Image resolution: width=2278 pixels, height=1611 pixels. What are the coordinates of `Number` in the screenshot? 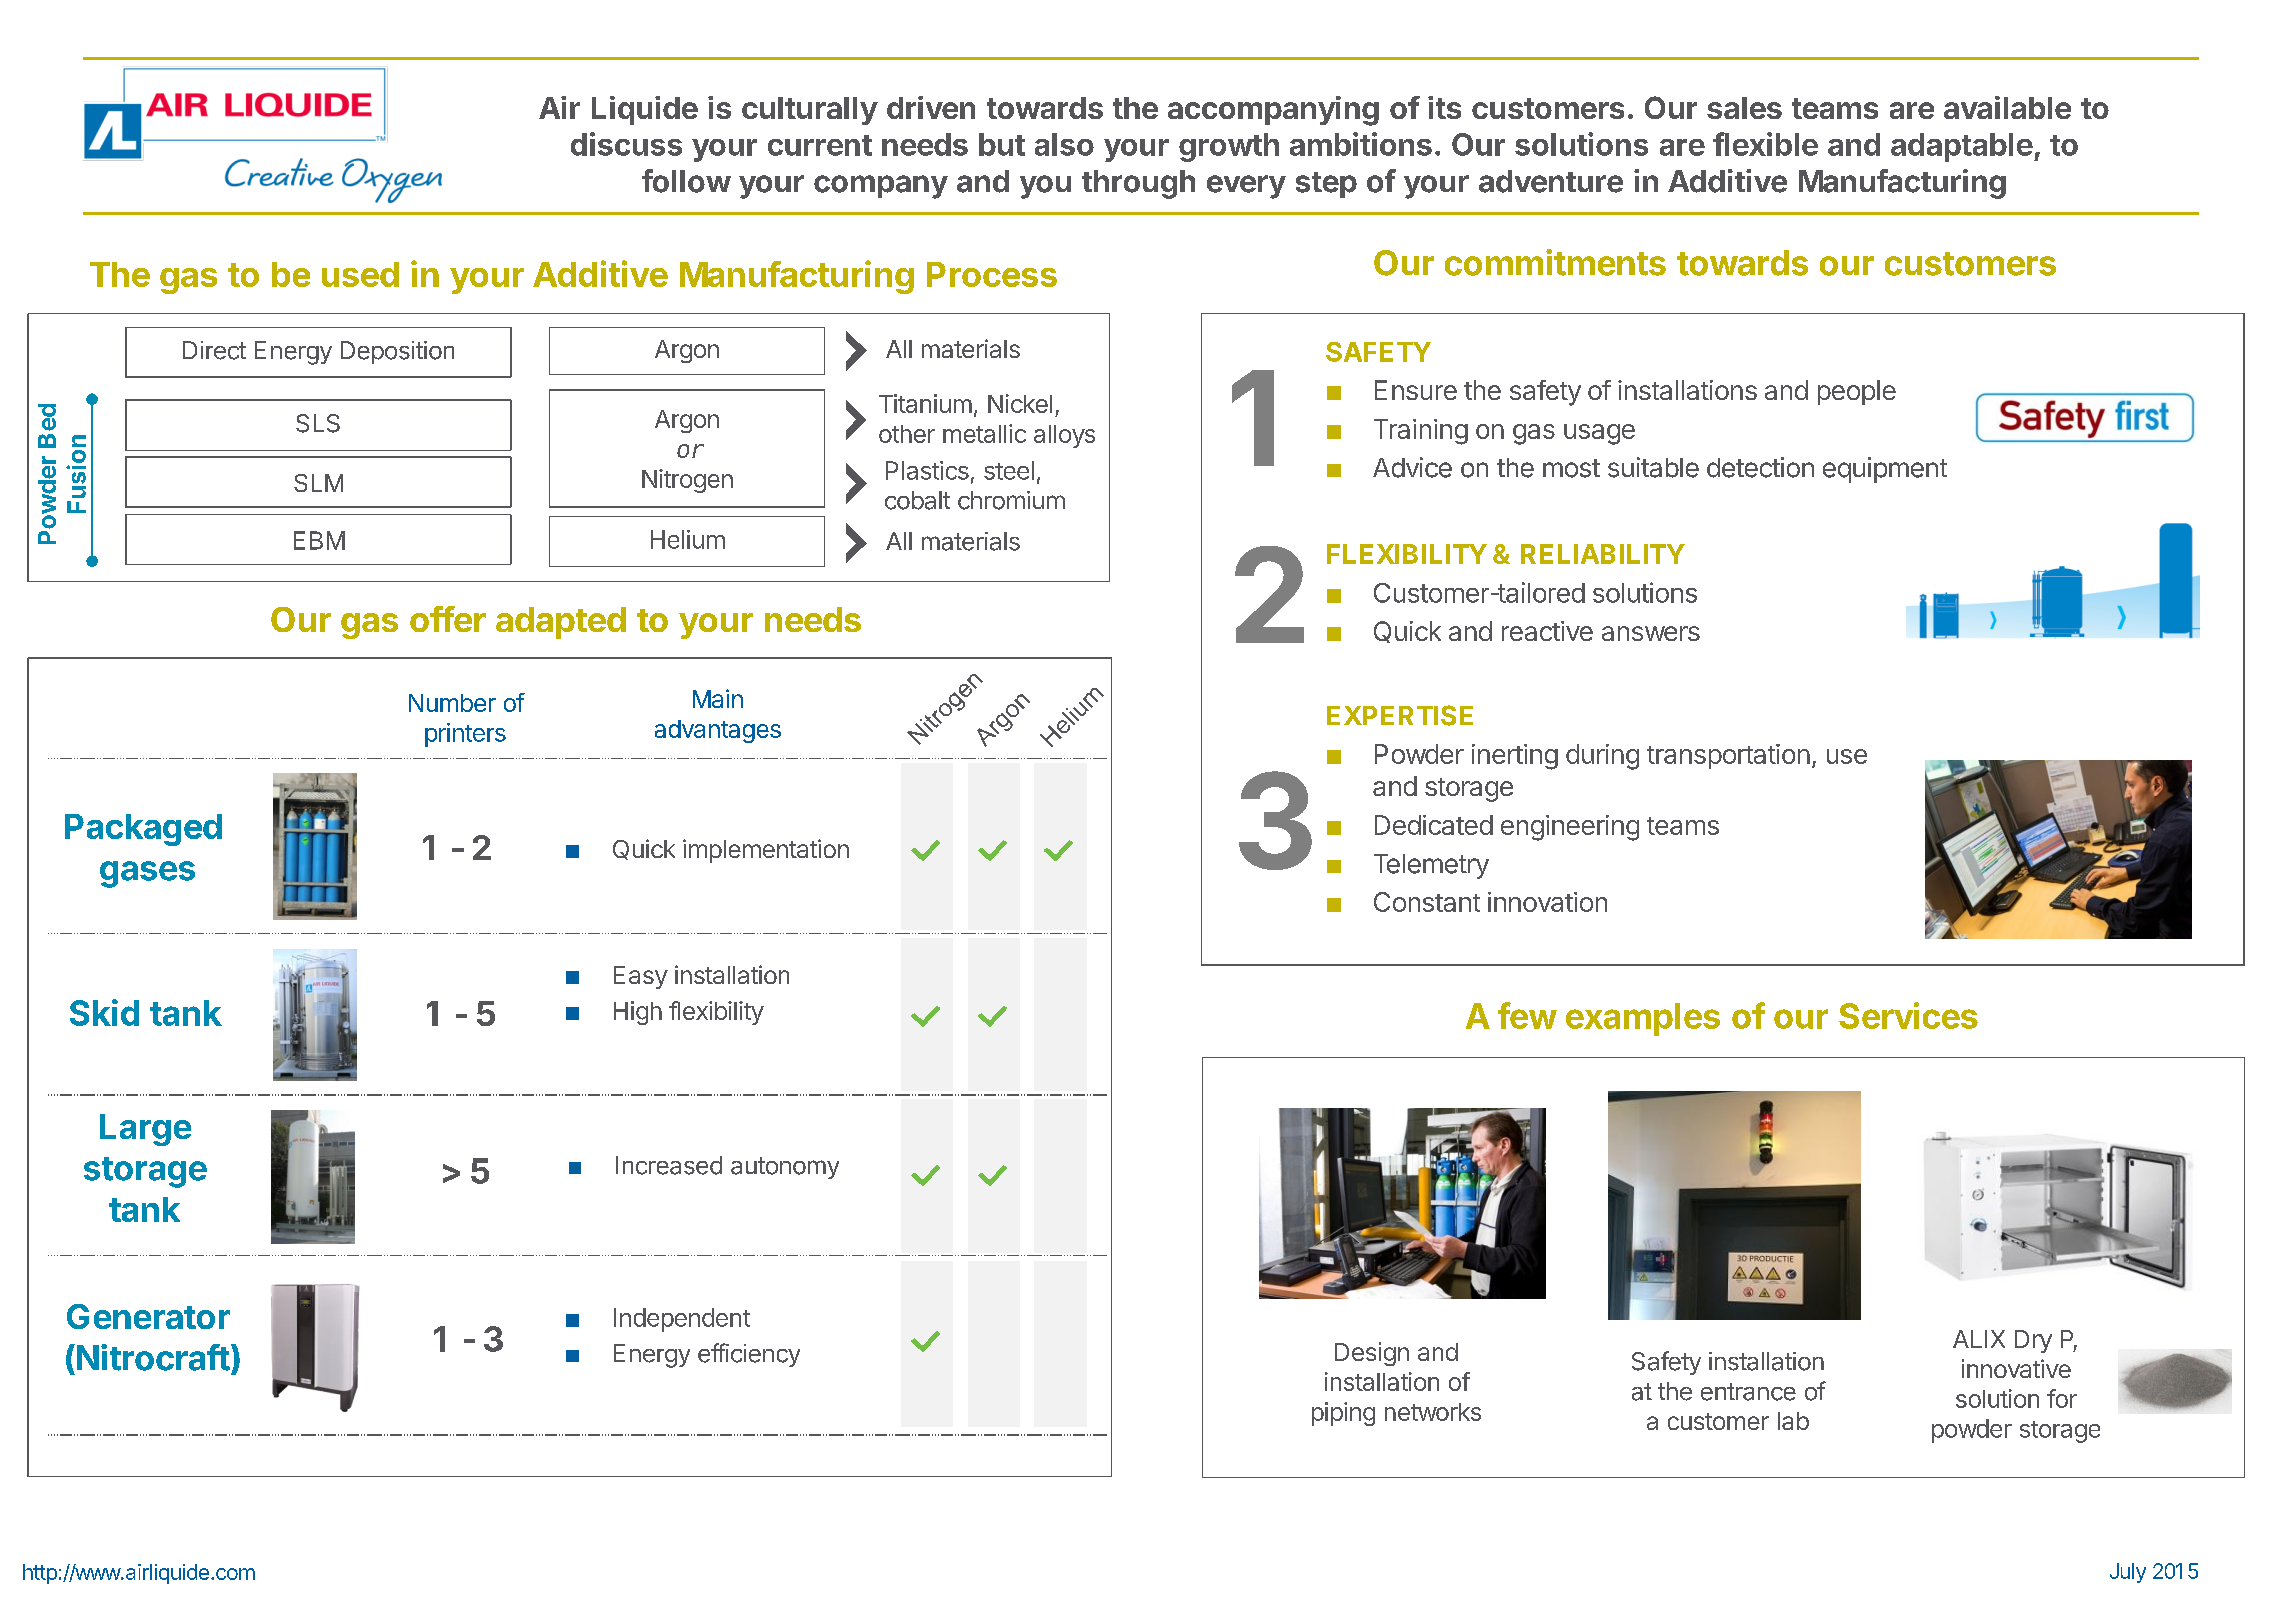 It's located at (452, 703).
